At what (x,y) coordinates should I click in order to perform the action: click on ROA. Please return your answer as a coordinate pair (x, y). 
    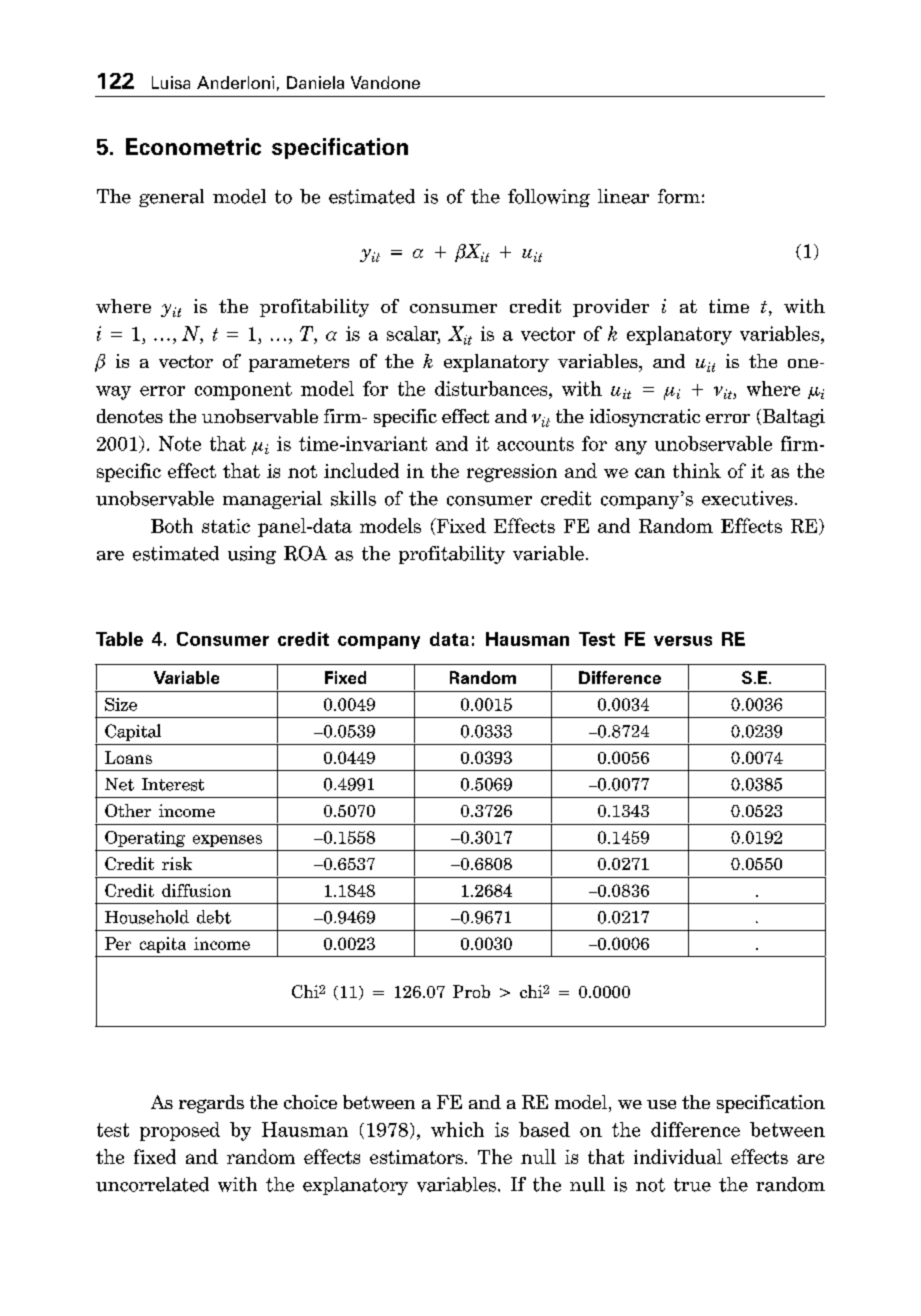
    Looking at the image, I should click on (305, 553).
